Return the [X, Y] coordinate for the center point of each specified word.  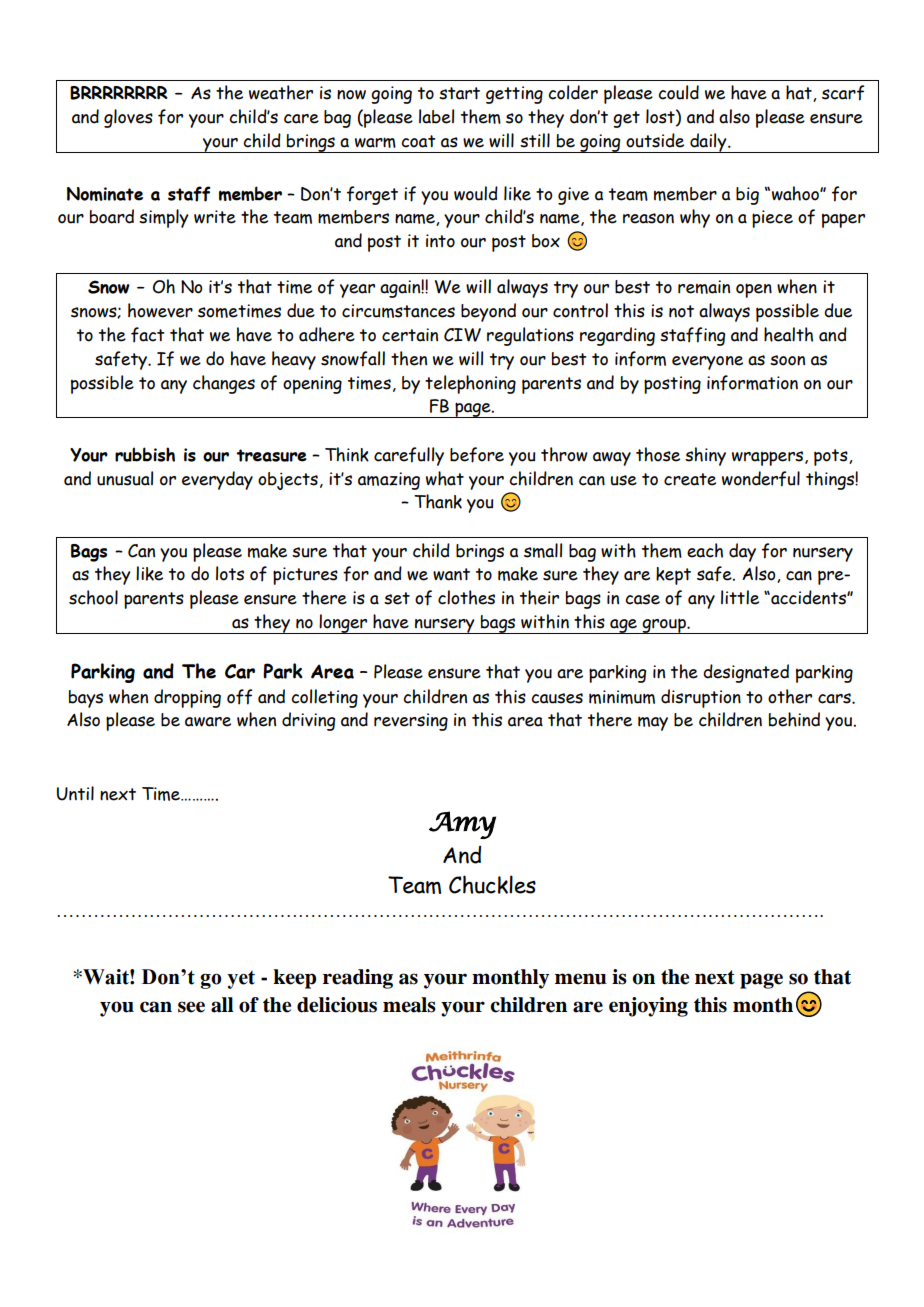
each [705, 550]
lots [230, 573]
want [451, 574]
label [436, 116]
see [191, 1007]
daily [708, 143]
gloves [128, 118]
